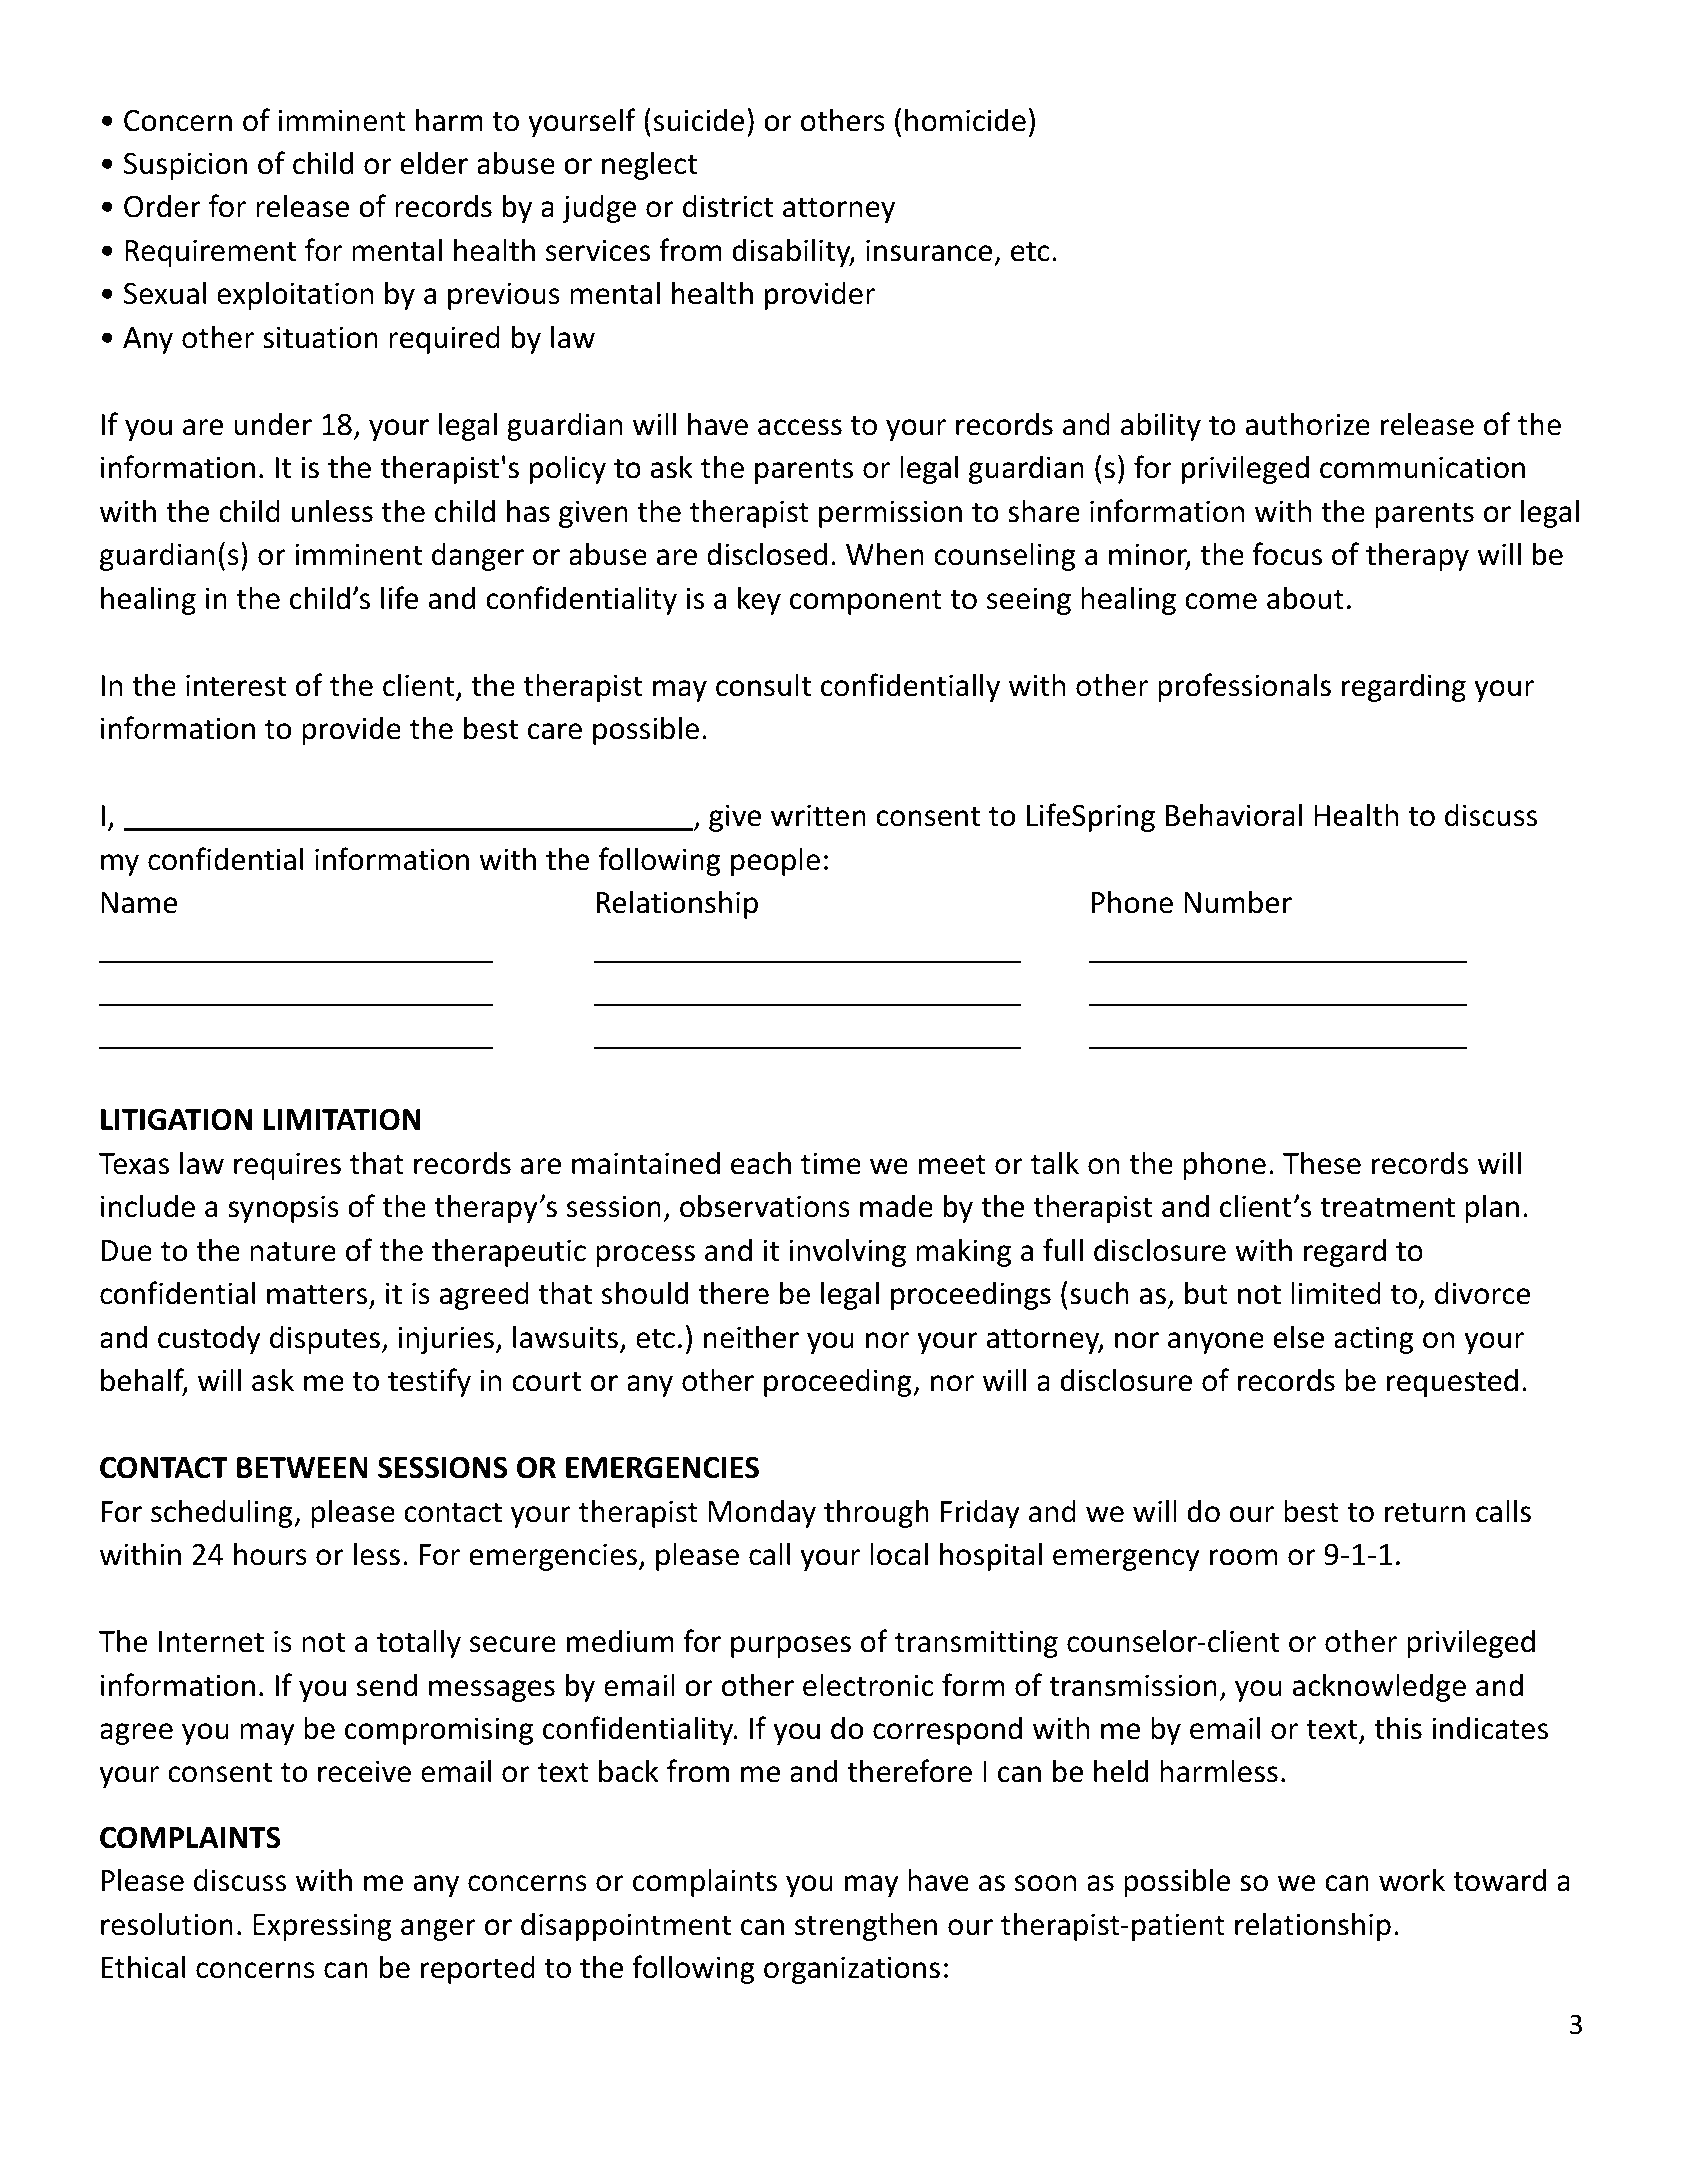 This document has width=1683, height=2178. Describe the element at coordinates (1412, 1880) in the document. I see `work` at that location.
